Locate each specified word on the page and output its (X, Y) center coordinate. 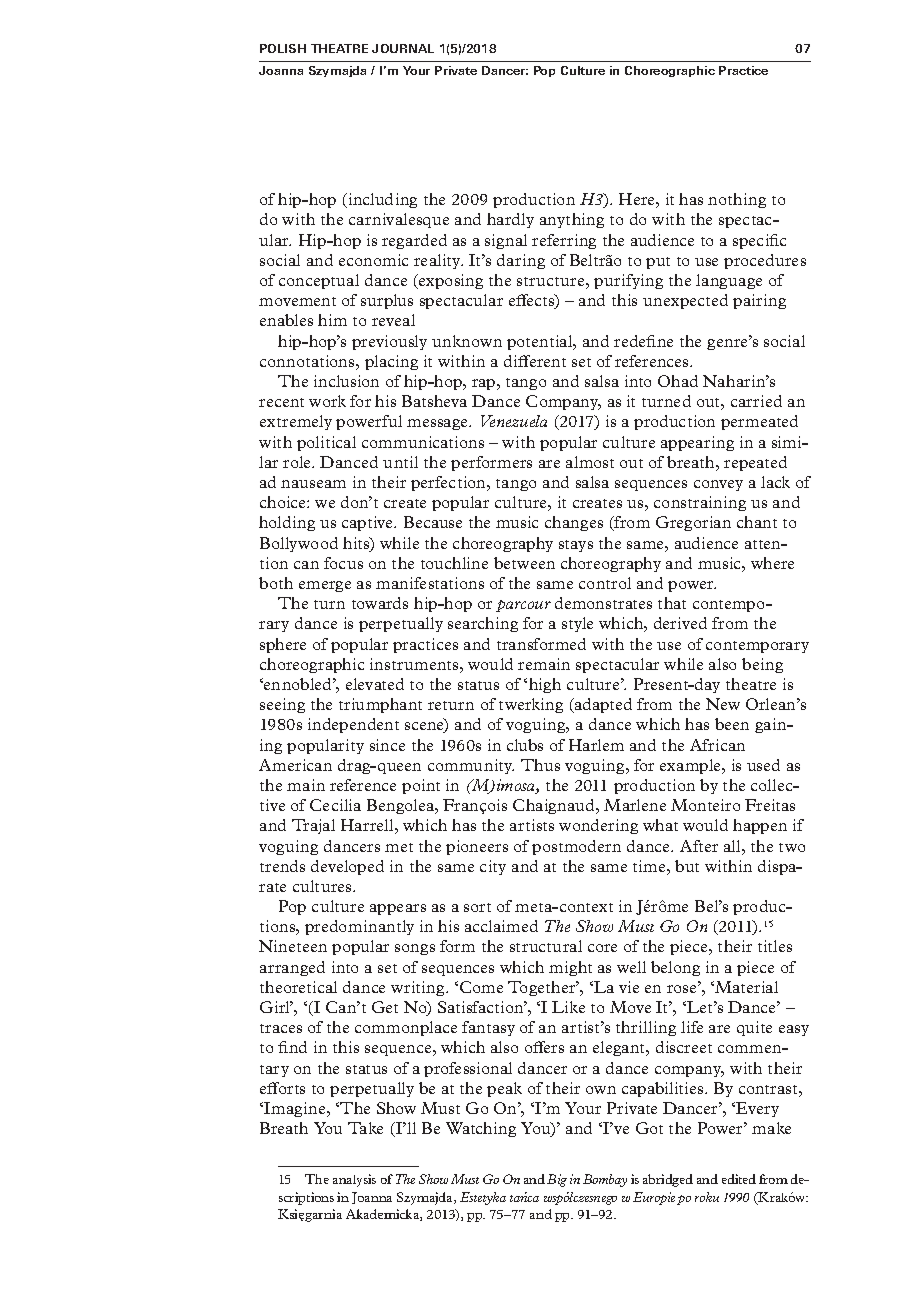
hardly (510, 220)
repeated (755, 463)
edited (739, 1179)
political (326, 443)
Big (557, 1180)
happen (760, 826)
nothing (737, 200)
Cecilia (335, 805)
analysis (354, 1180)
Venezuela (514, 421)
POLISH (283, 48)
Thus (540, 765)
